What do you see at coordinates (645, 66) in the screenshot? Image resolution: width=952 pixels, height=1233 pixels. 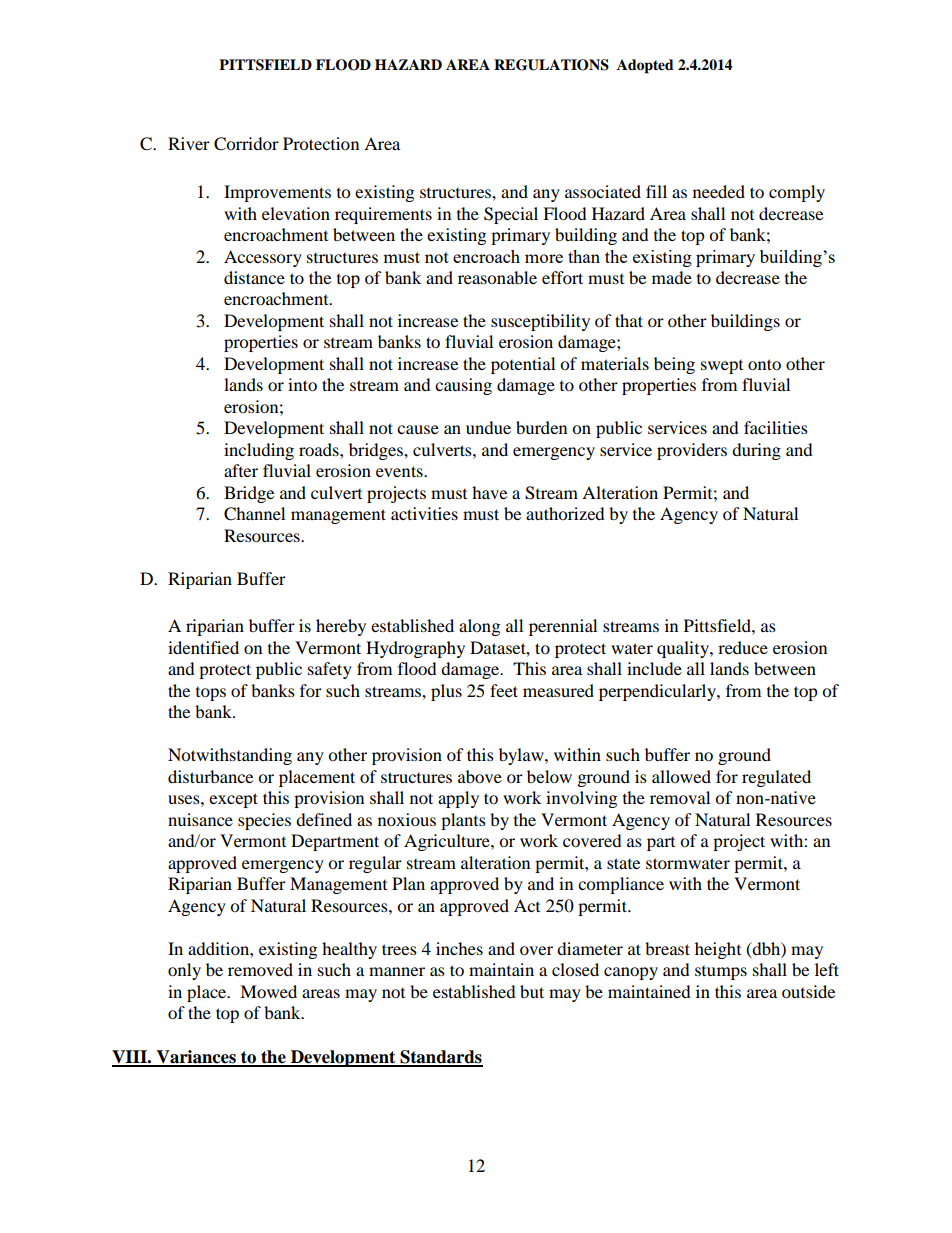 I see `Adopted` at bounding box center [645, 66].
